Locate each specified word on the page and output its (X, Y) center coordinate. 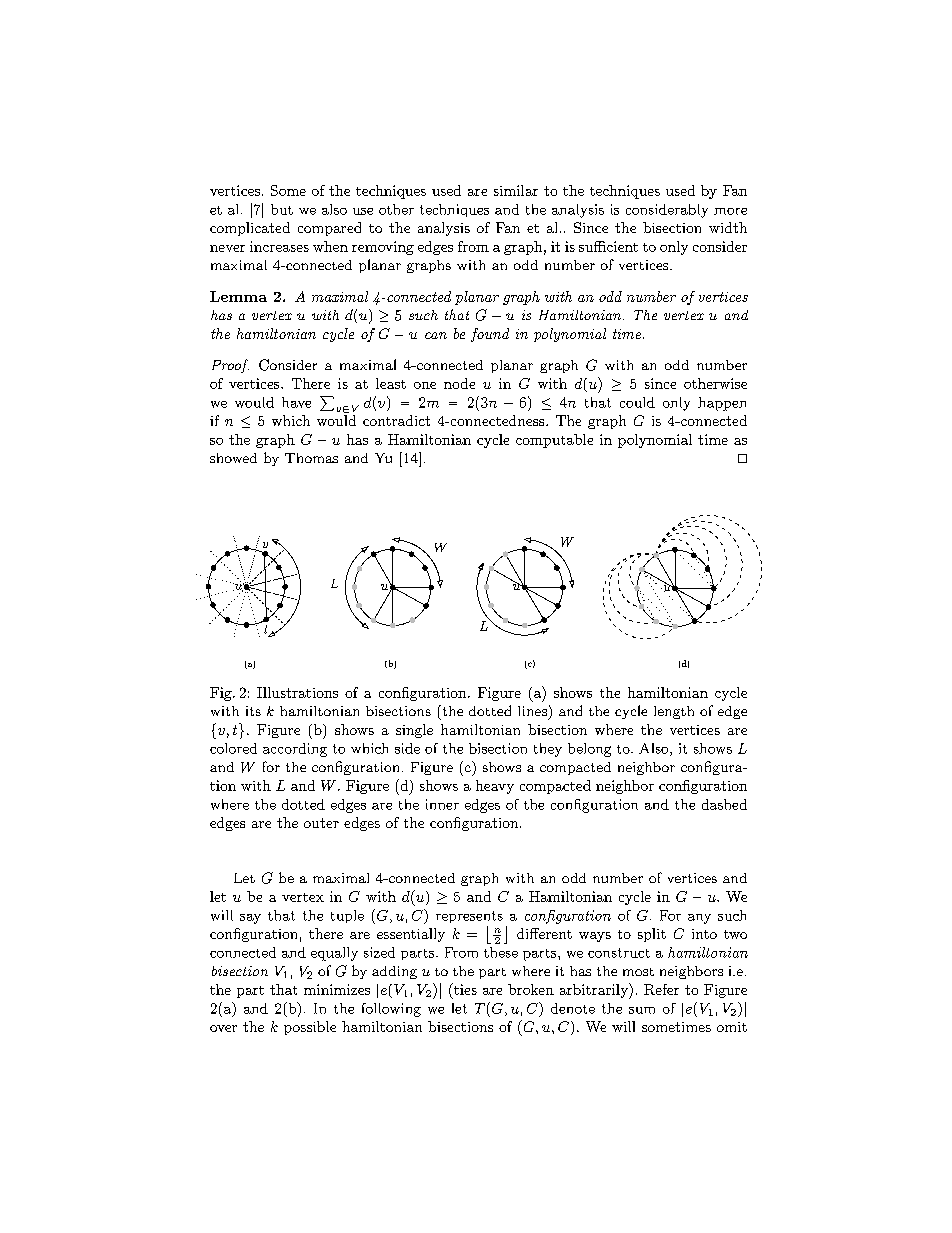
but (282, 209)
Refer (661, 989)
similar (516, 190)
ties (464, 989)
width (728, 227)
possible (310, 1028)
